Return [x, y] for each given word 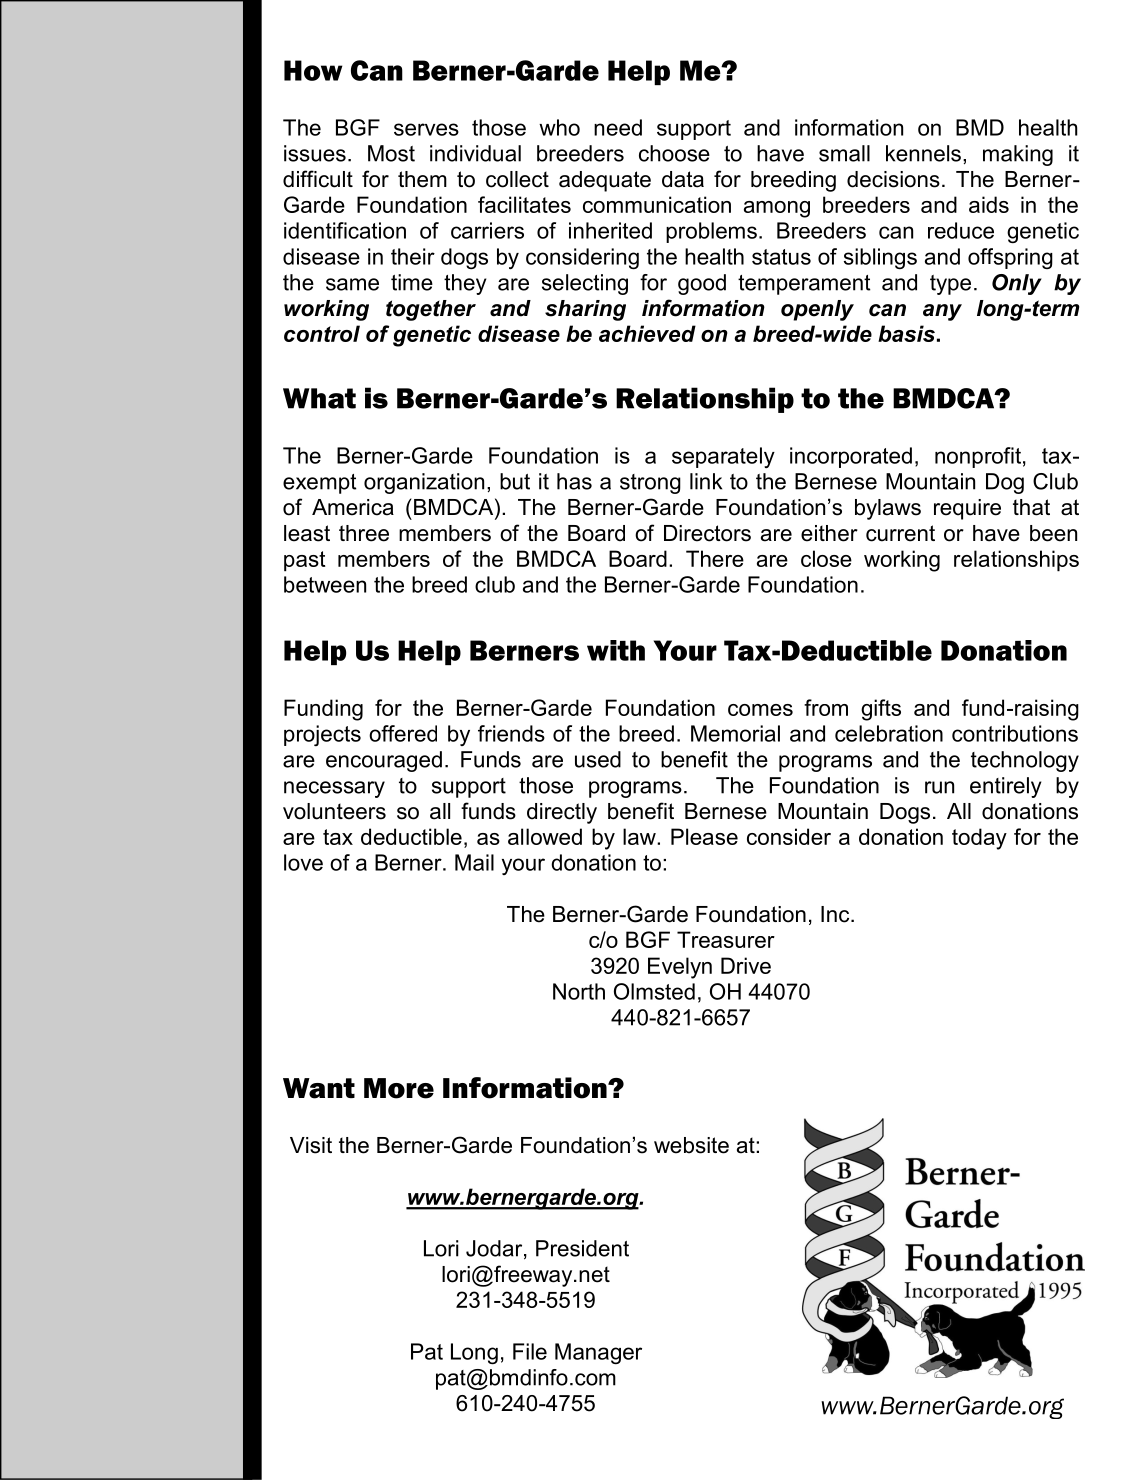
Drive [746, 965]
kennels [923, 153]
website [691, 1145]
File [530, 1351]
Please [704, 836]
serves [426, 129]
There [715, 558]
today [979, 839]
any [942, 312]
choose [674, 153]
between [325, 584]
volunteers [334, 811]
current [900, 533]
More [399, 1088]
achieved [647, 333]
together [431, 310]
